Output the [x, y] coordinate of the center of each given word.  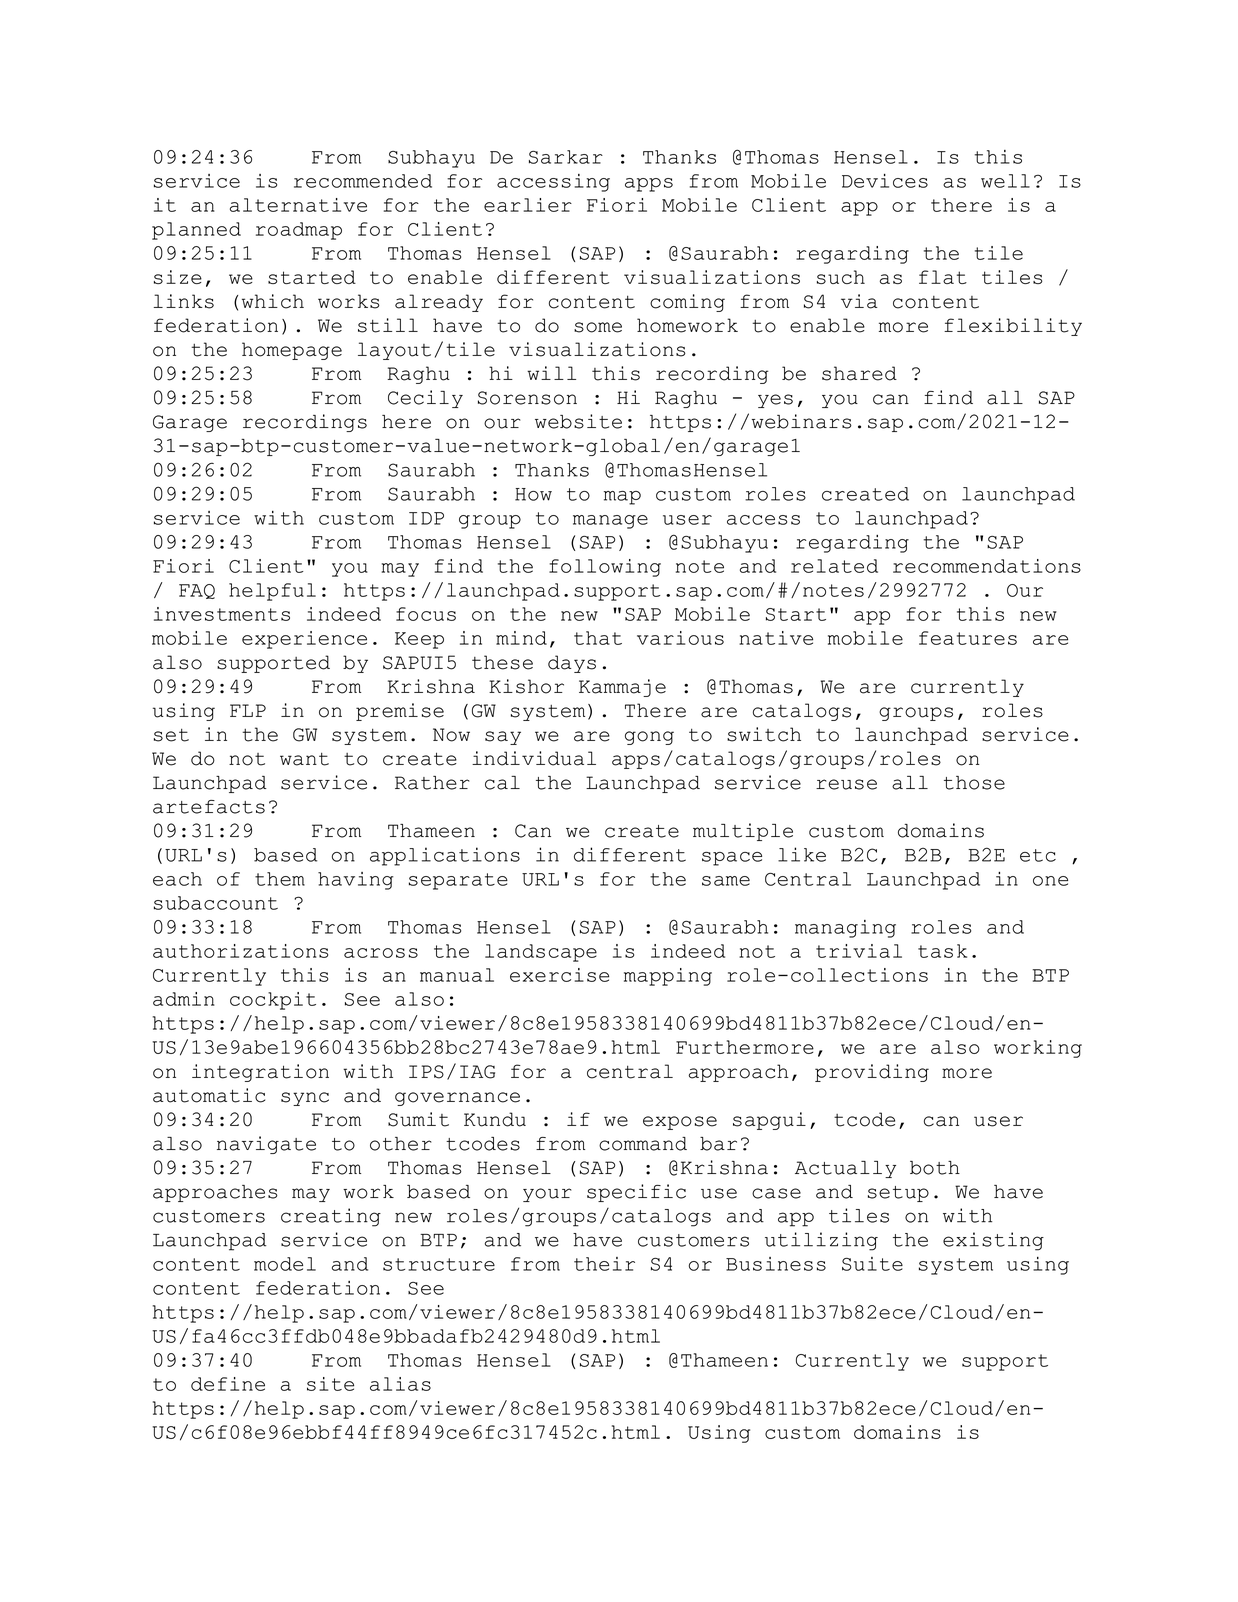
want [304, 759]
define [228, 1384]
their [604, 1264]
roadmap [299, 231]
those [974, 783]
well [1005, 181]
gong [649, 738]
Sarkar [566, 157]
